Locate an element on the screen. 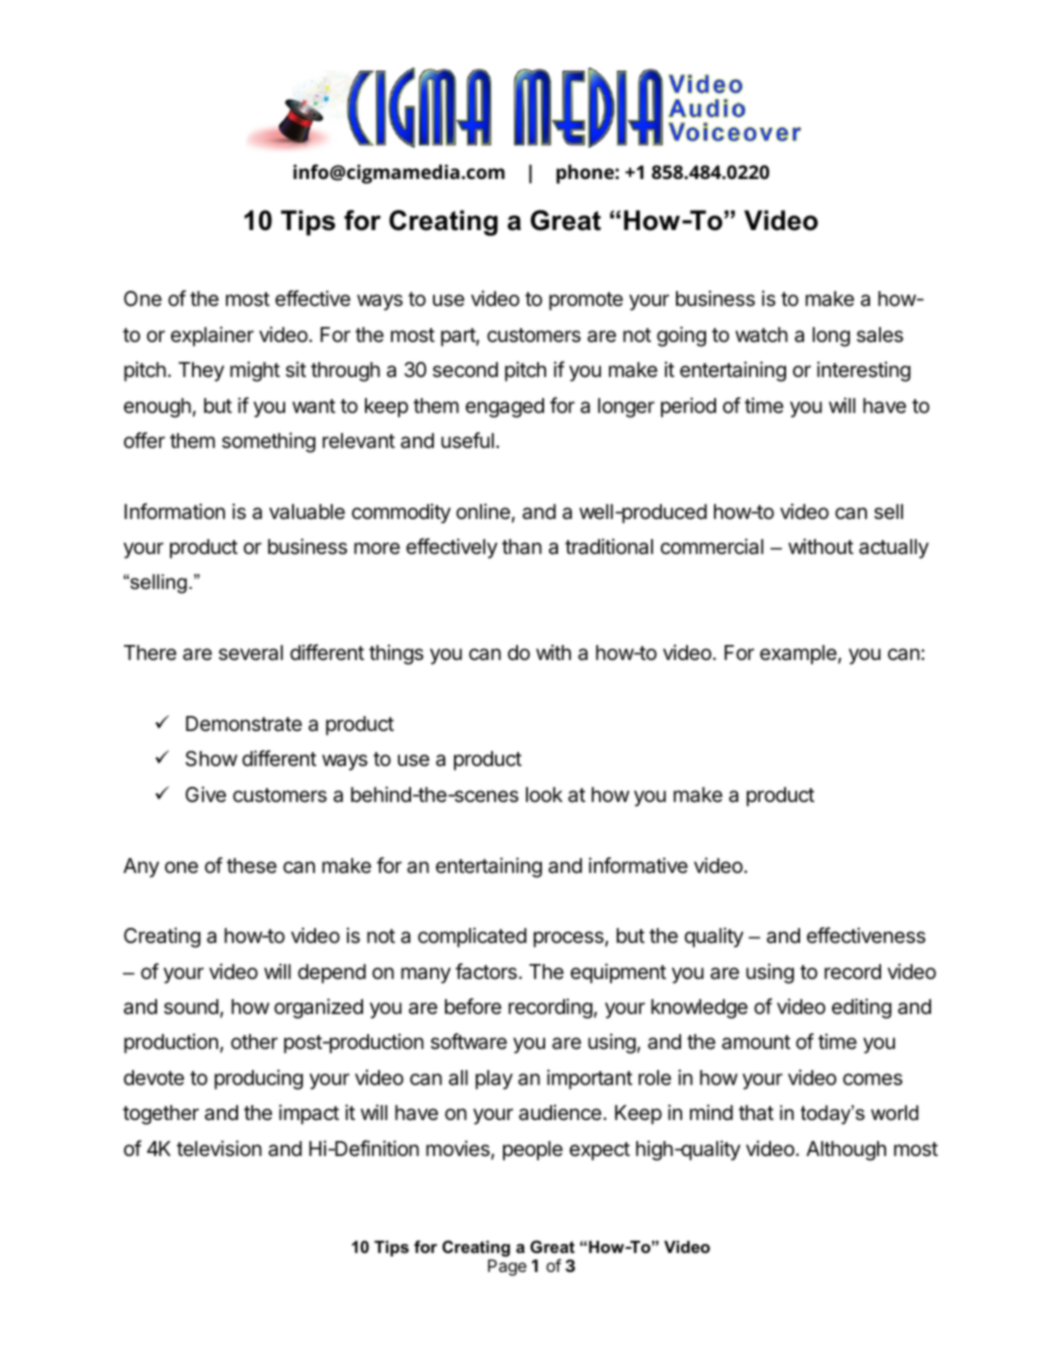  Give is located at coordinates (205, 794).
